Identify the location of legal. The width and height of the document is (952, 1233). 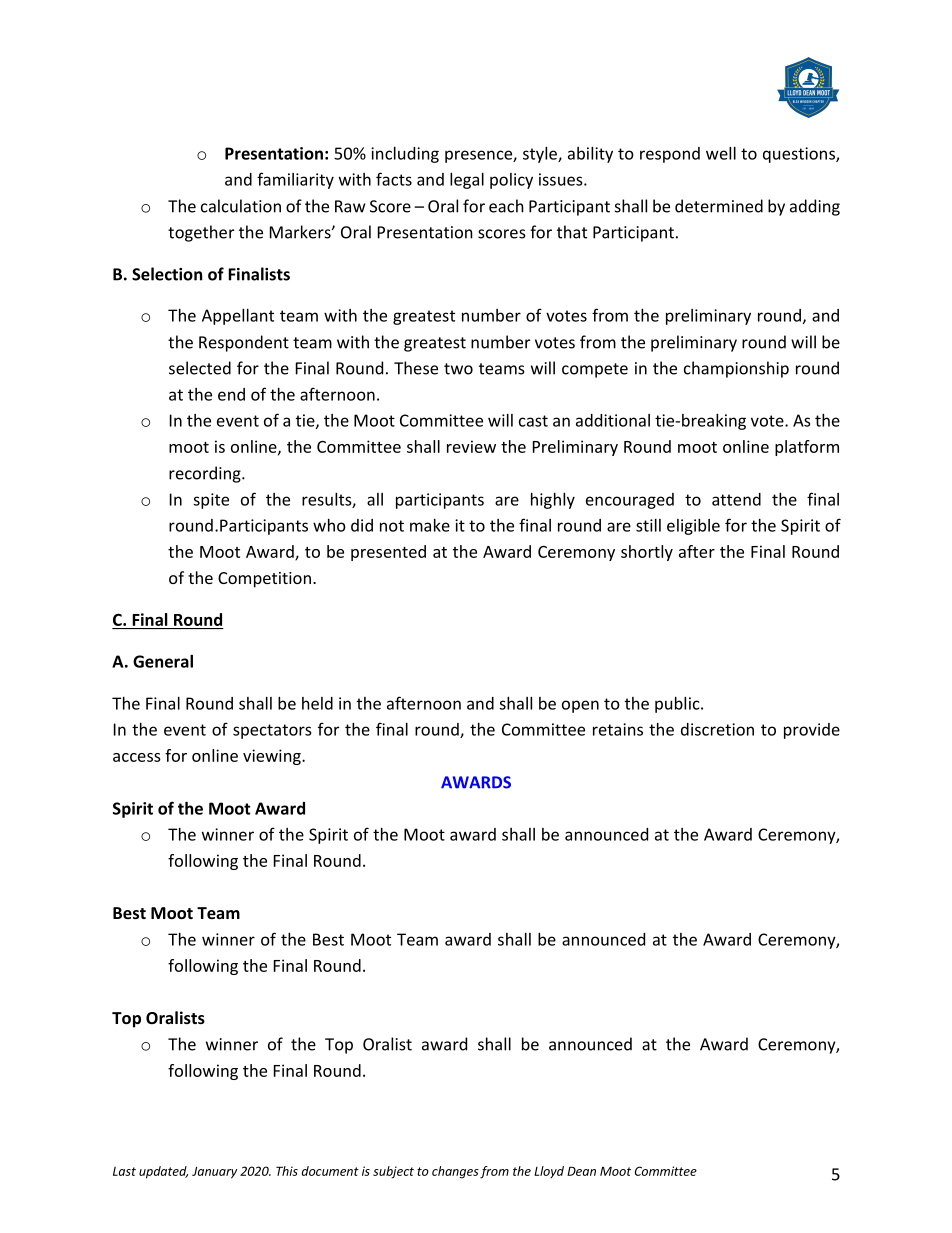
(467, 181).
